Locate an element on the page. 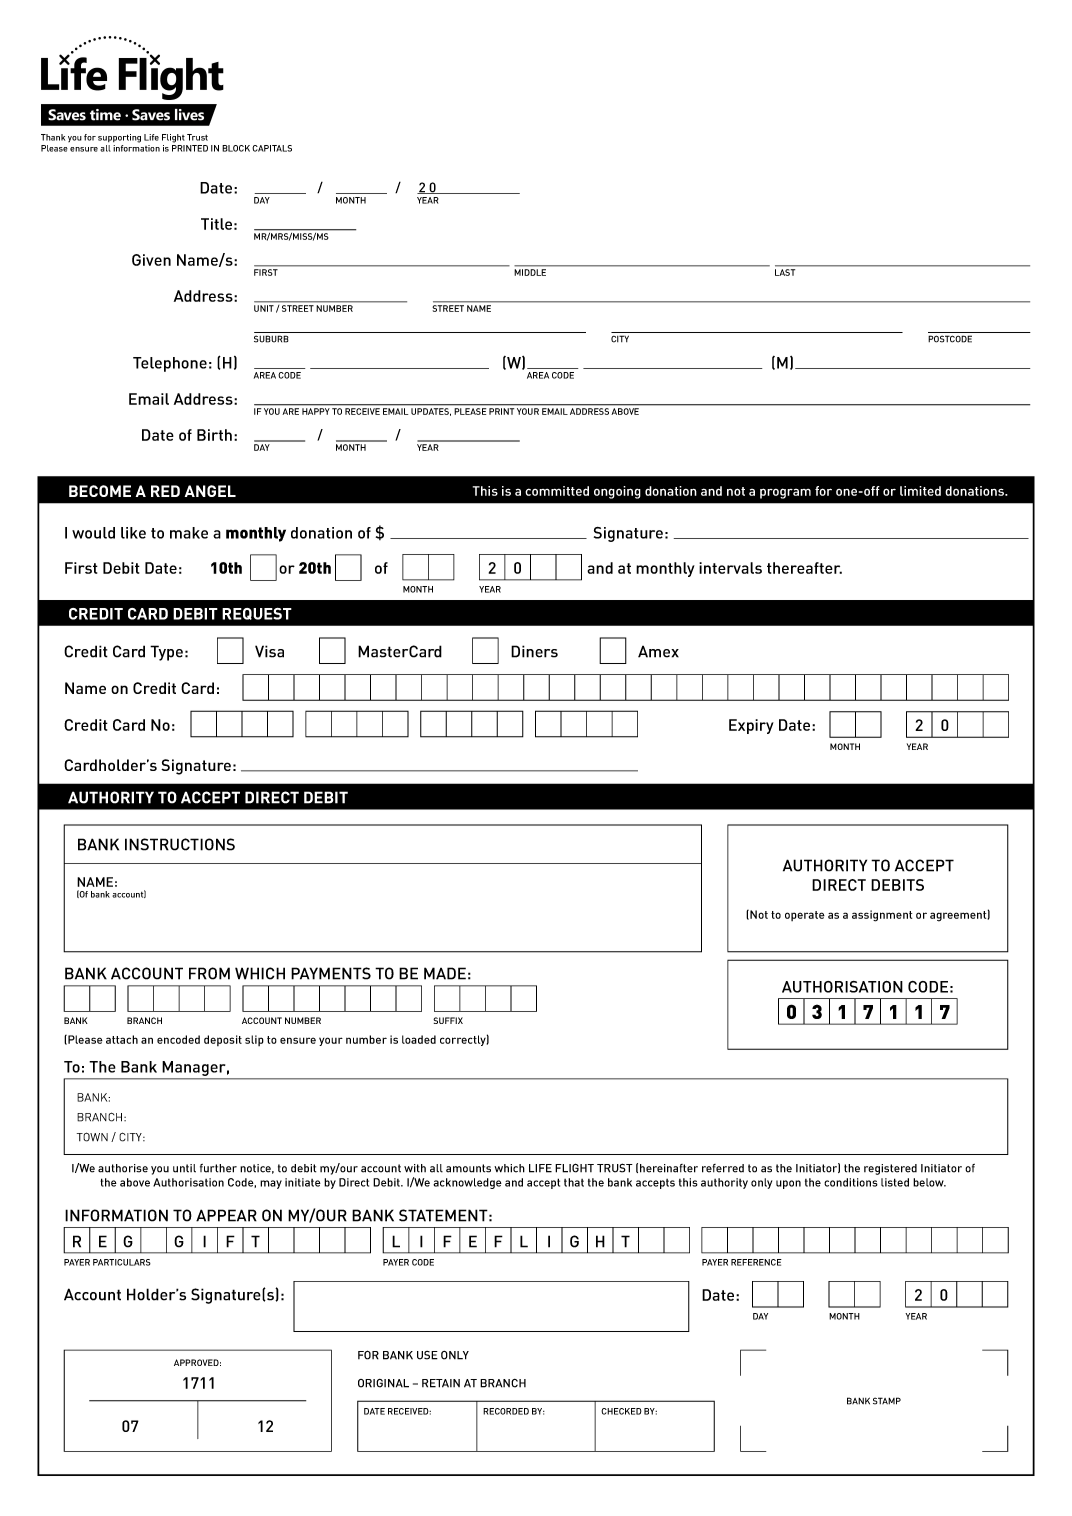 The height and width of the page is (1516, 1072). Diners is located at coordinates (534, 651).
